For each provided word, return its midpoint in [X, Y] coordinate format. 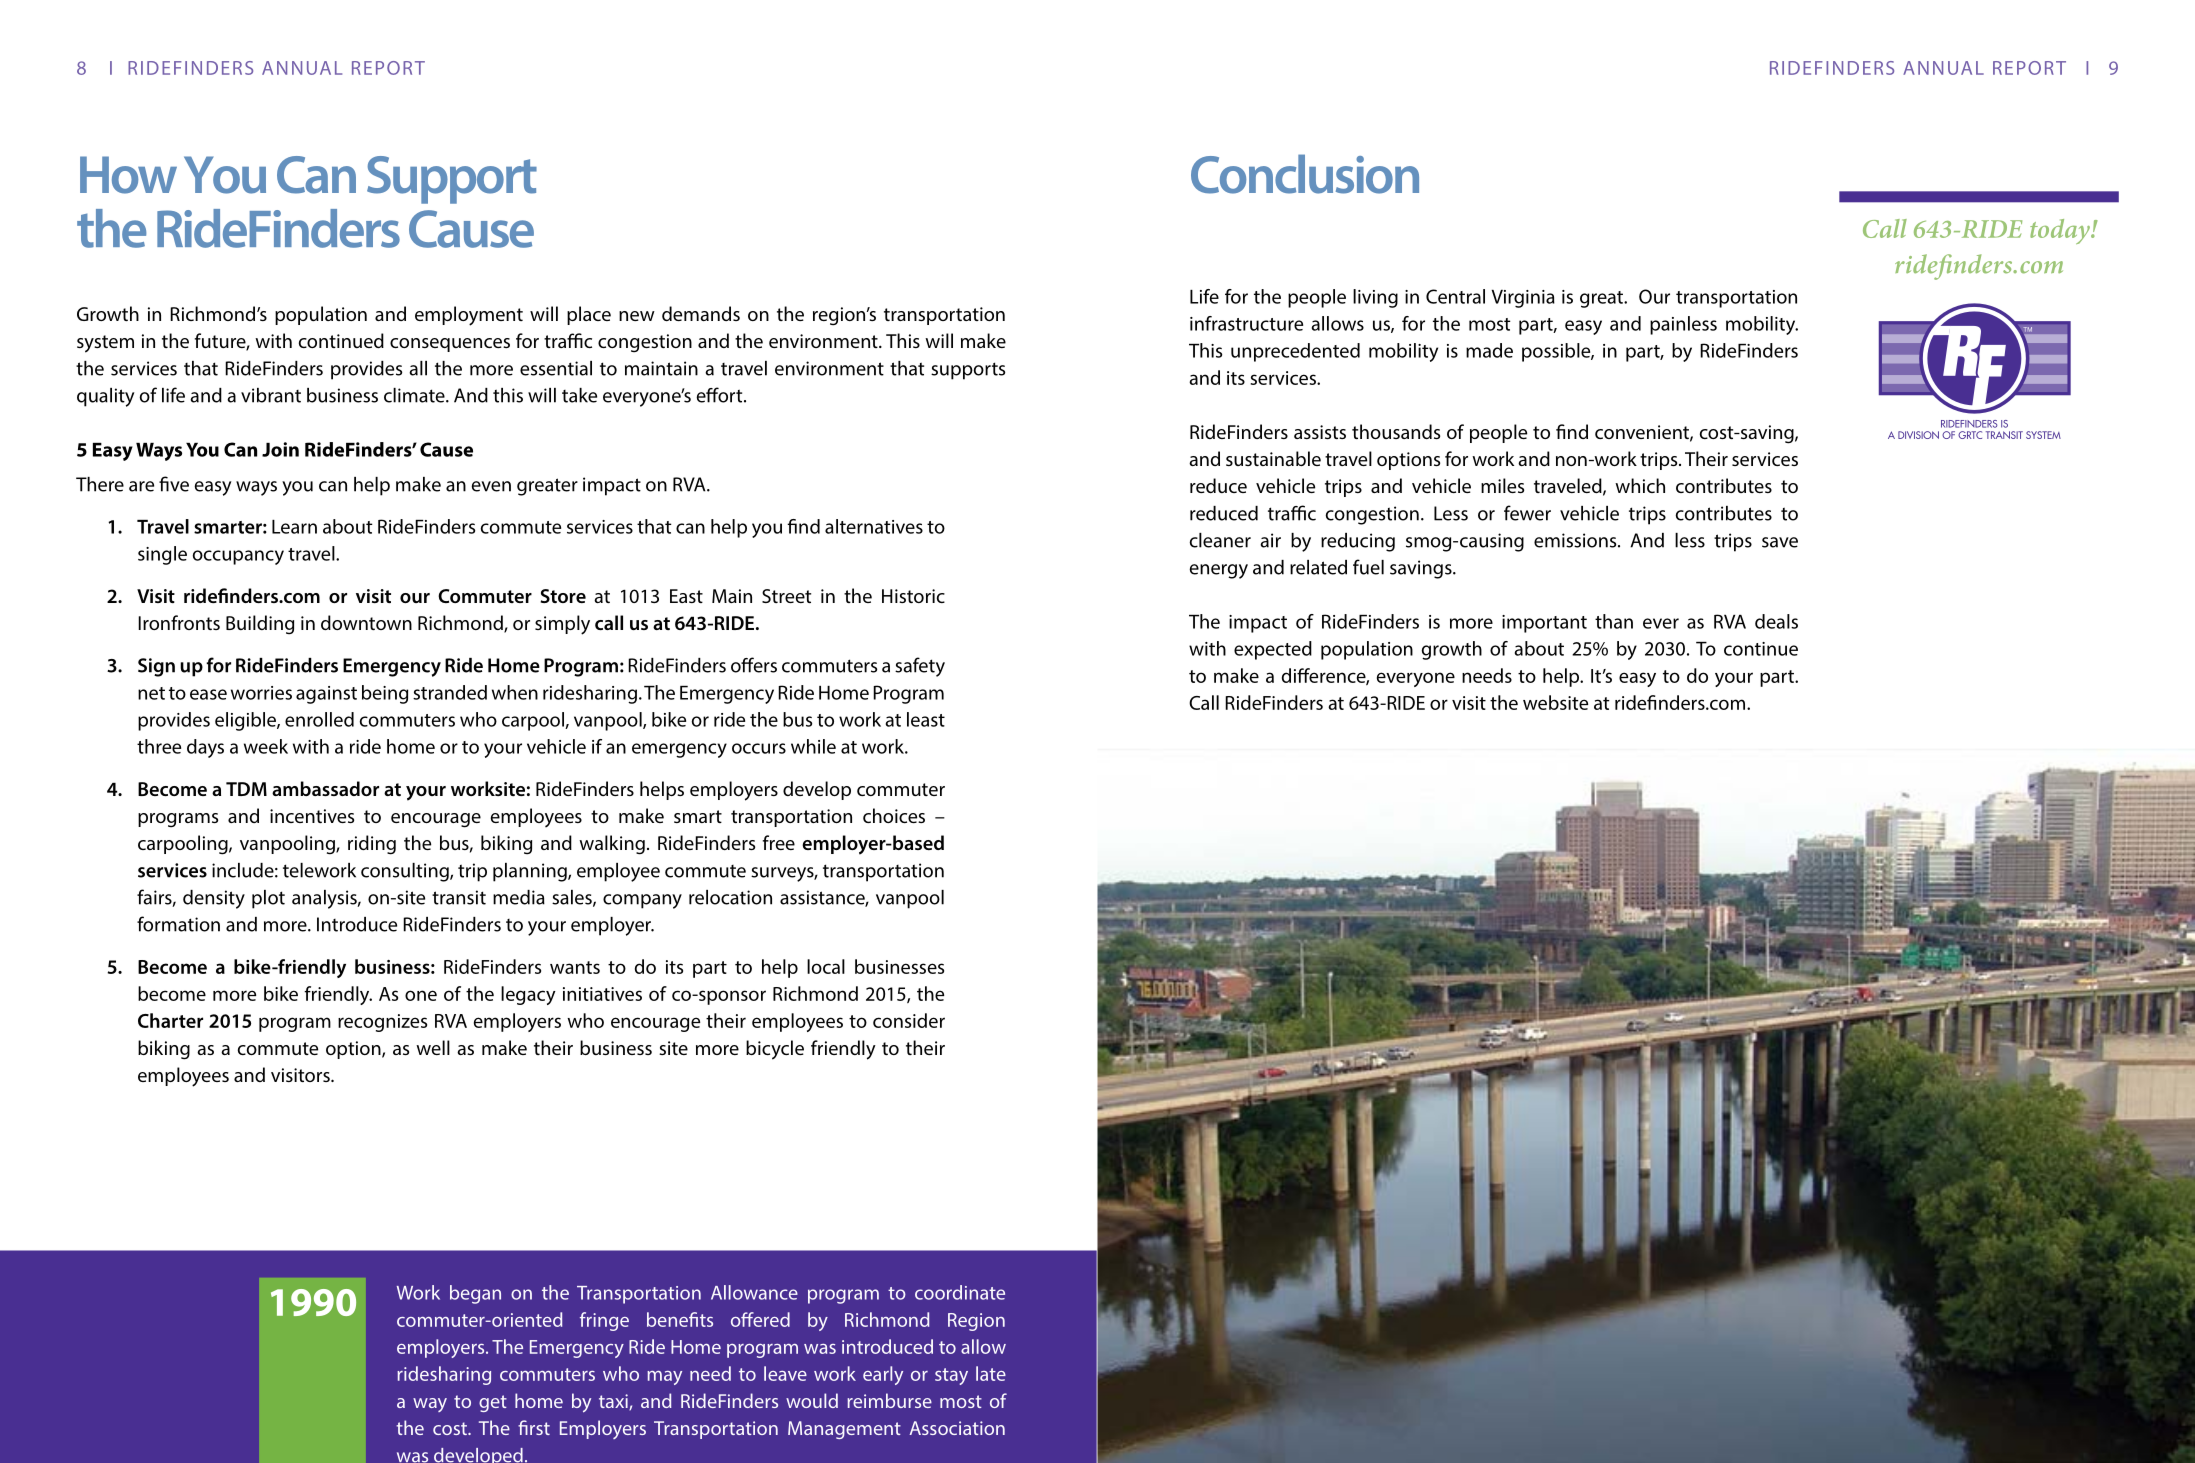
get [493, 1403]
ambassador [325, 788]
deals [1776, 621]
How [128, 175]
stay [951, 1376]
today [2061, 231]
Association [957, 1428]
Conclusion [1305, 174]
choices [894, 815]
